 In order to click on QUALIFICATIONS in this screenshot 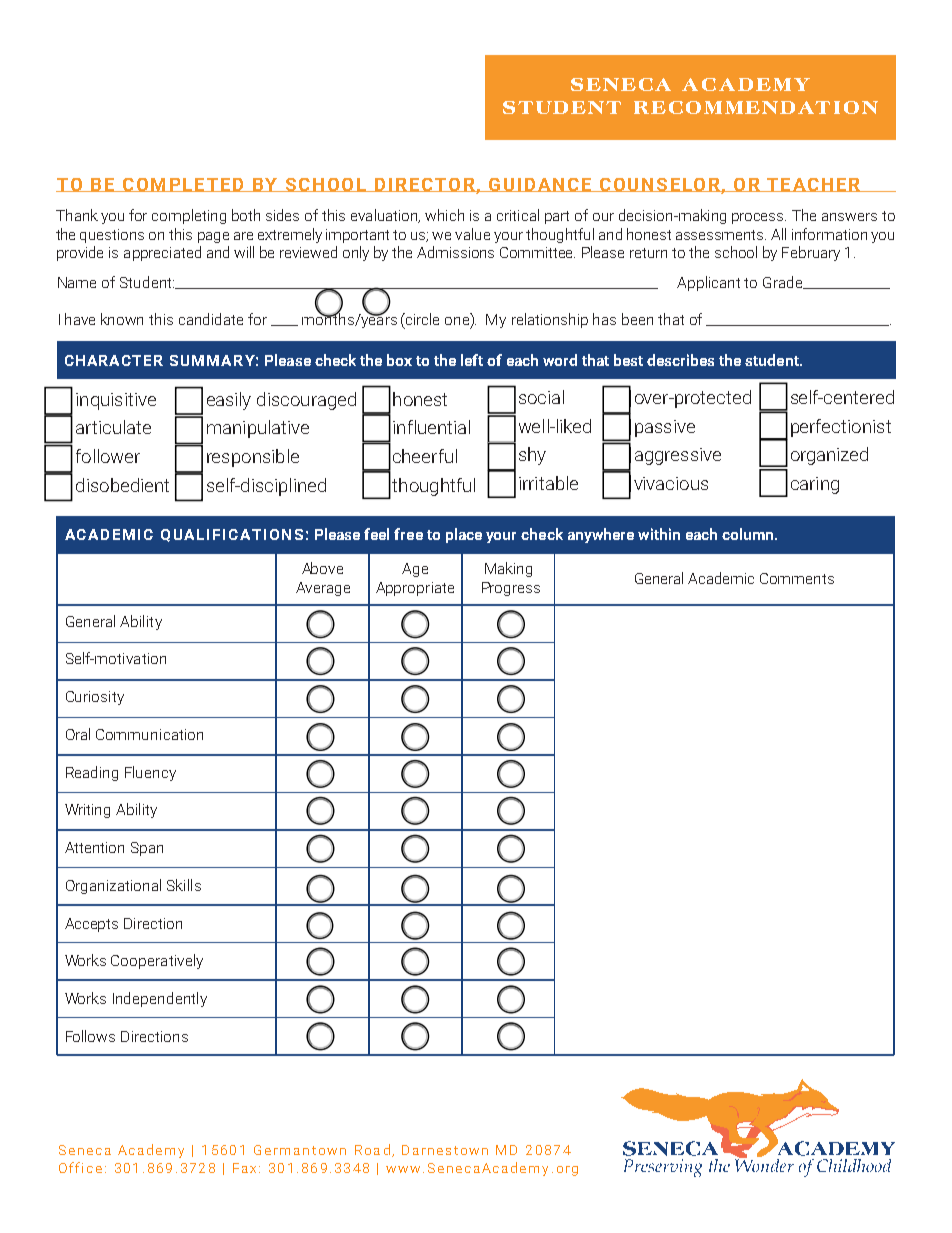, I will do `click(232, 535)`.
